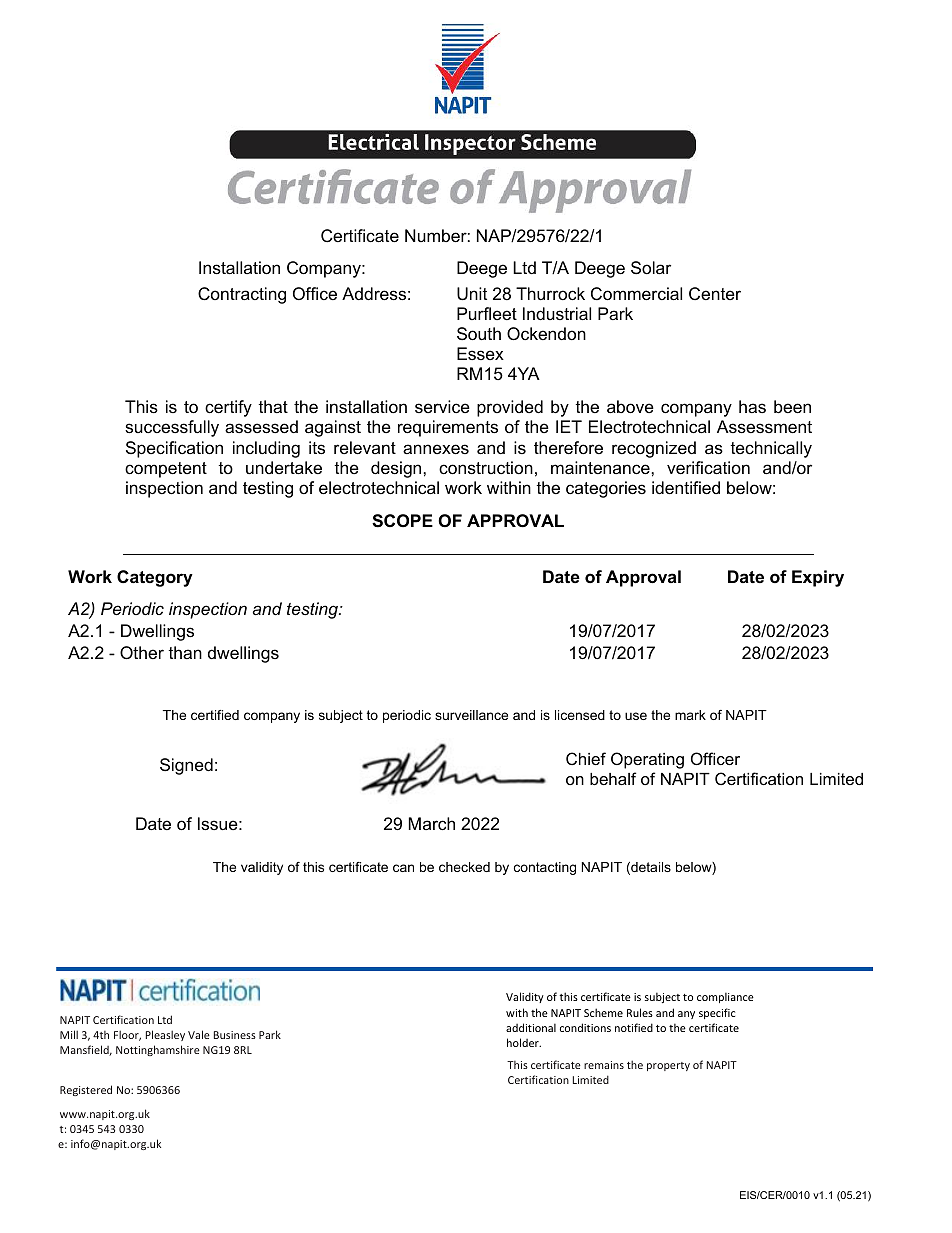  What do you see at coordinates (402, 521) in the screenshot?
I see `SCOPE` at bounding box center [402, 521].
